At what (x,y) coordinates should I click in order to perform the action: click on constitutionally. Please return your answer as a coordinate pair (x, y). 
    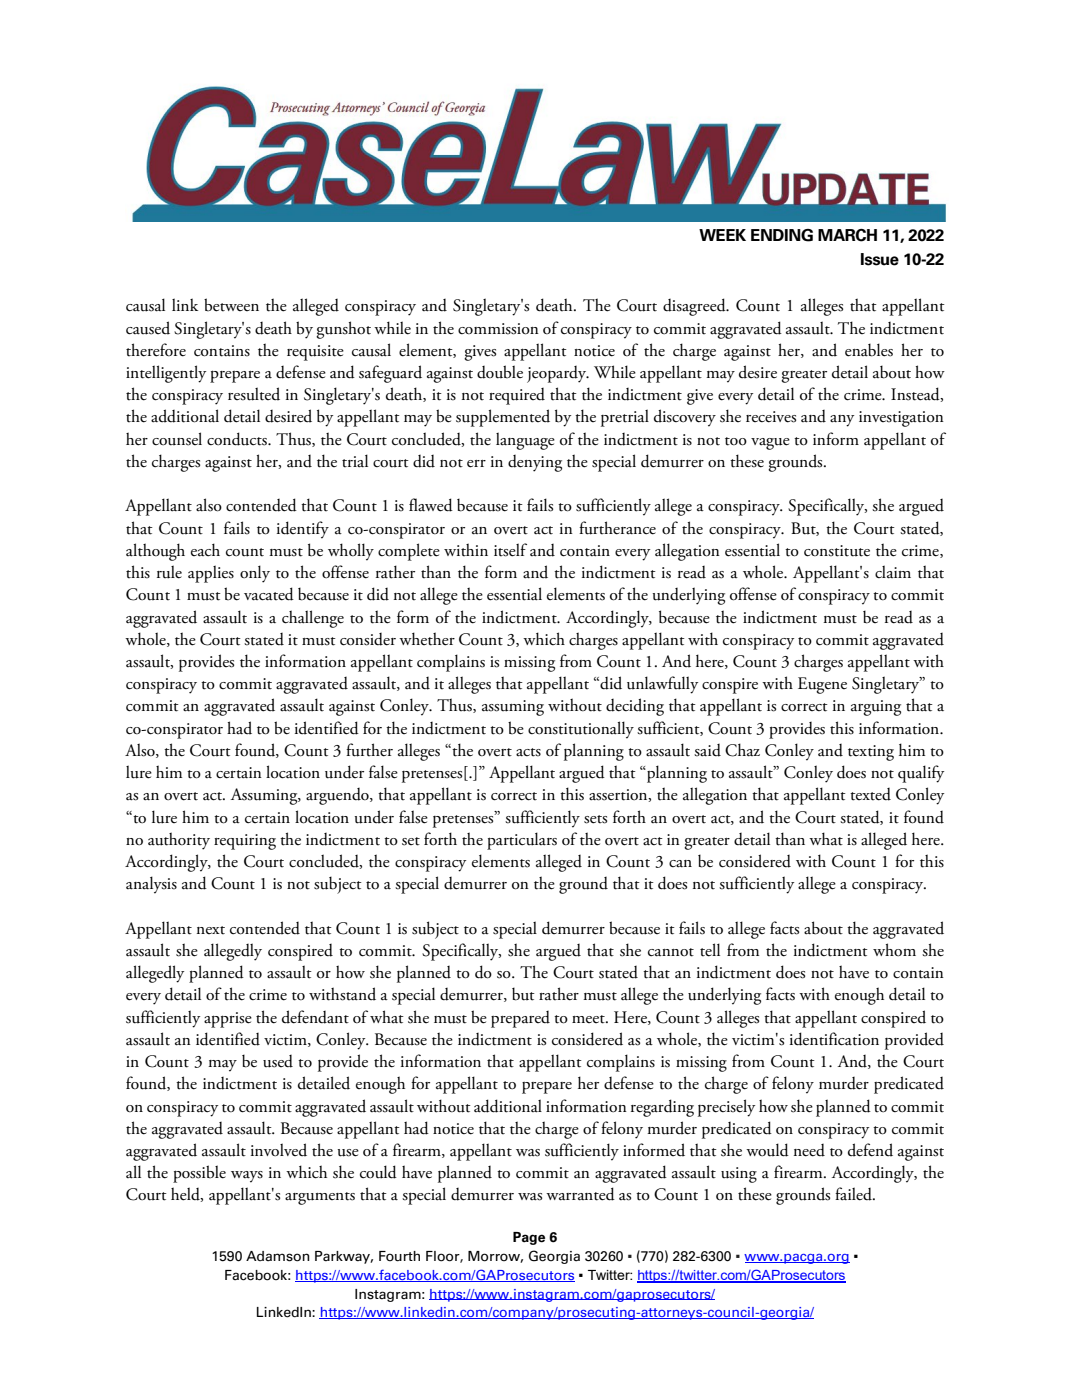
    Looking at the image, I should click on (581, 730).
